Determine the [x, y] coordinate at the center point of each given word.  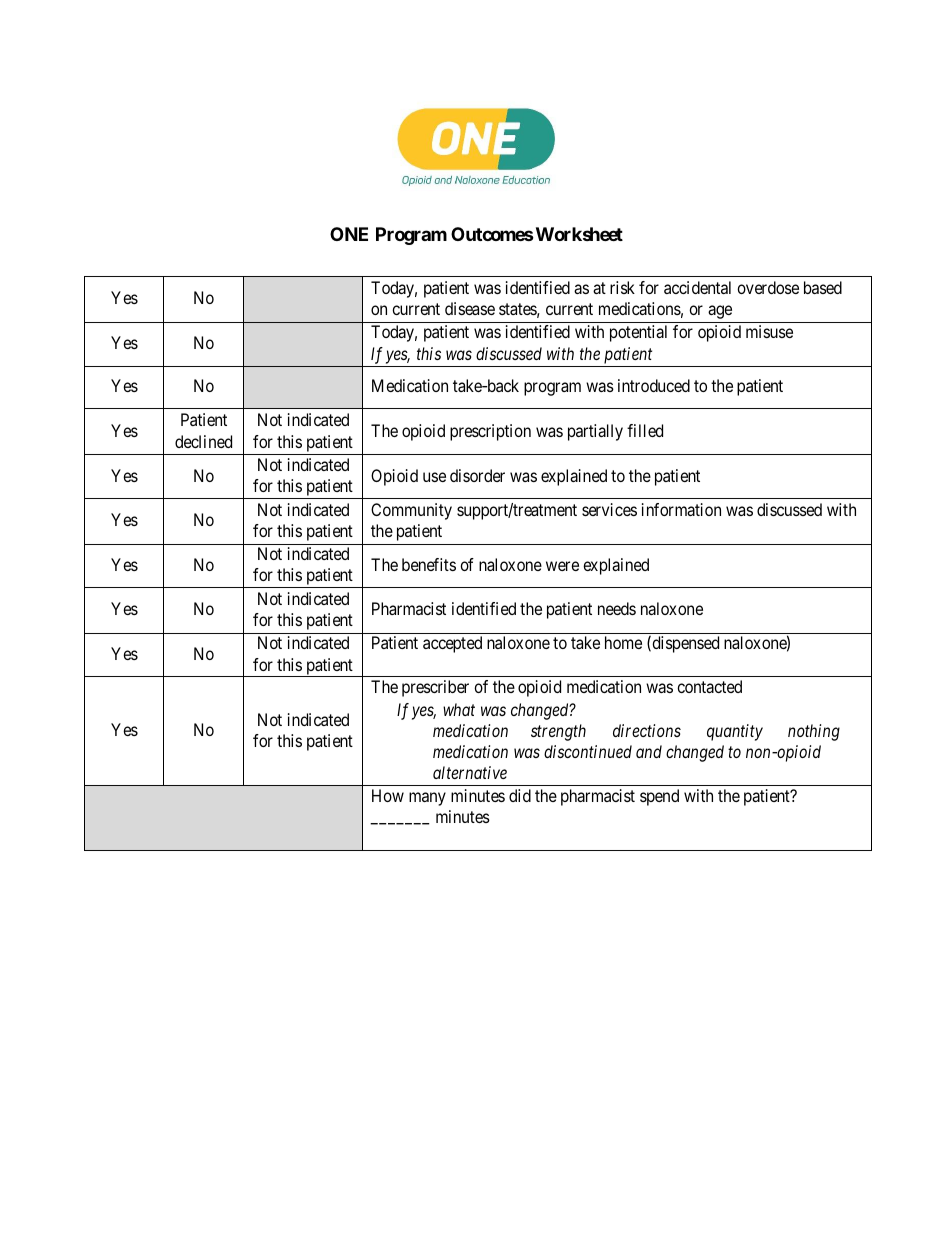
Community [411, 511]
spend [659, 797]
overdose [768, 287]
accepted [452, 644]
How [388, 795]
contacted [709, 686]
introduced [654, 385]
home [623, 642]
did [520, 795]
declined [203, 441]
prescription [490, 432]
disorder [477, 475]
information [681, 509]
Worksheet [578, 234]
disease [470, 308]
